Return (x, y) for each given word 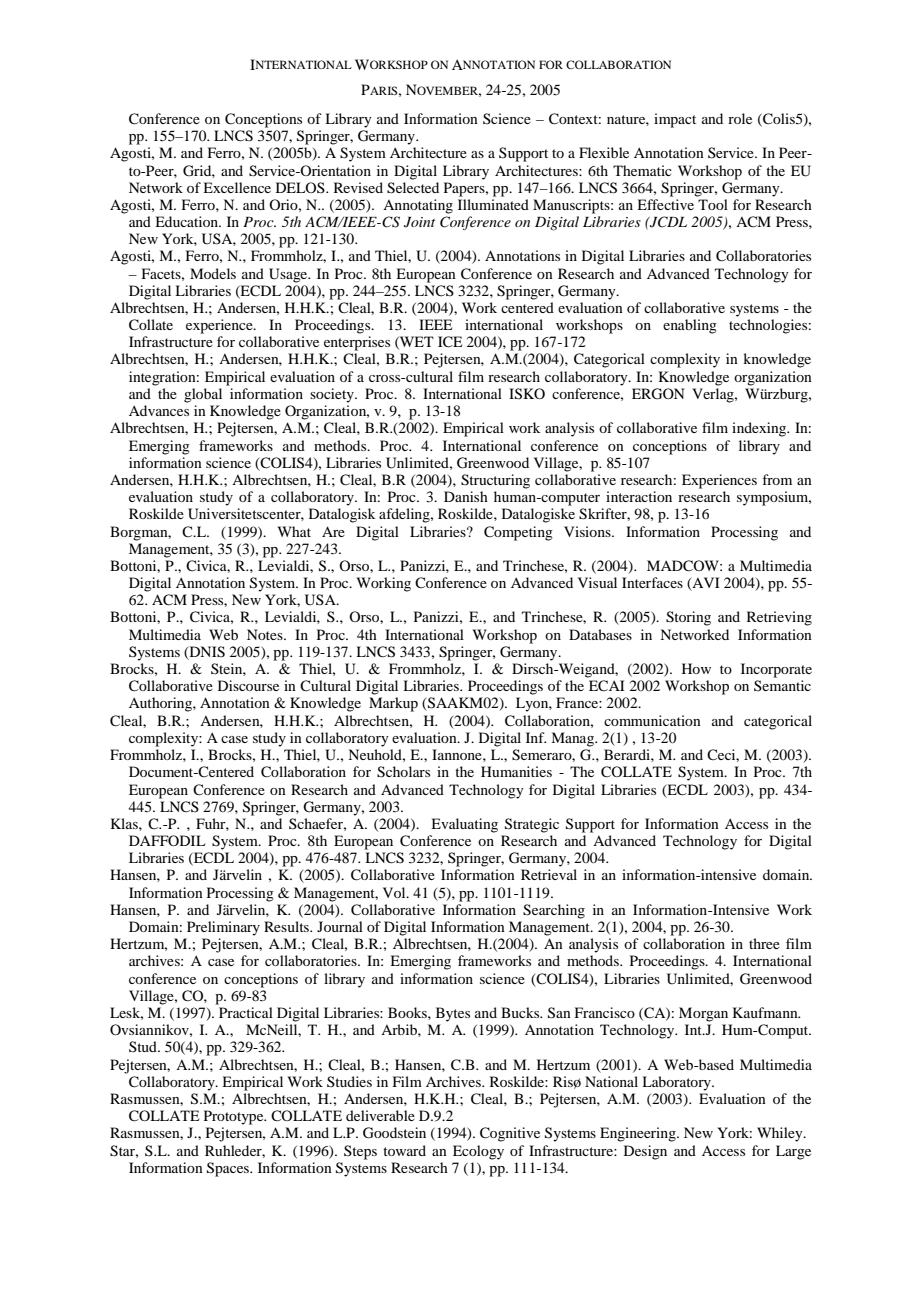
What (294, 531)
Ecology (478, 1152)
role (740, 118)
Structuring (495, 481)
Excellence (237, 187)
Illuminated (493, 204)
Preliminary (223, 928)
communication (652, 720)
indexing (760, 429)
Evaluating (464, 825)
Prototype (235, 1117)
